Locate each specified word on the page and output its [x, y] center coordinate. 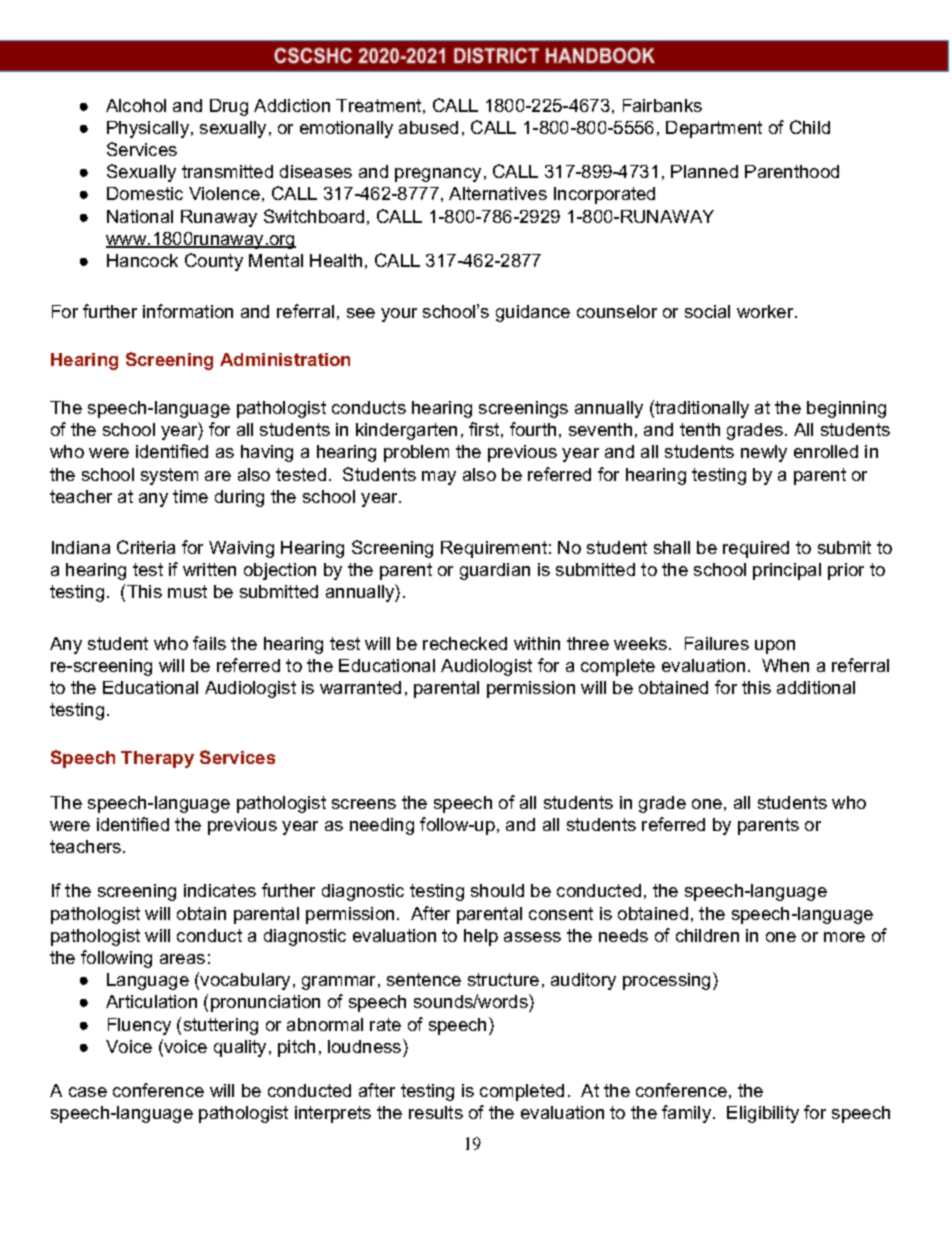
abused [428, 127]
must [187, 591]
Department [714, 129]
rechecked [465, 643]
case [88, 1092]
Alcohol [136, 105]
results [436, 1112]
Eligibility [763, 1114]
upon [775, 647]
